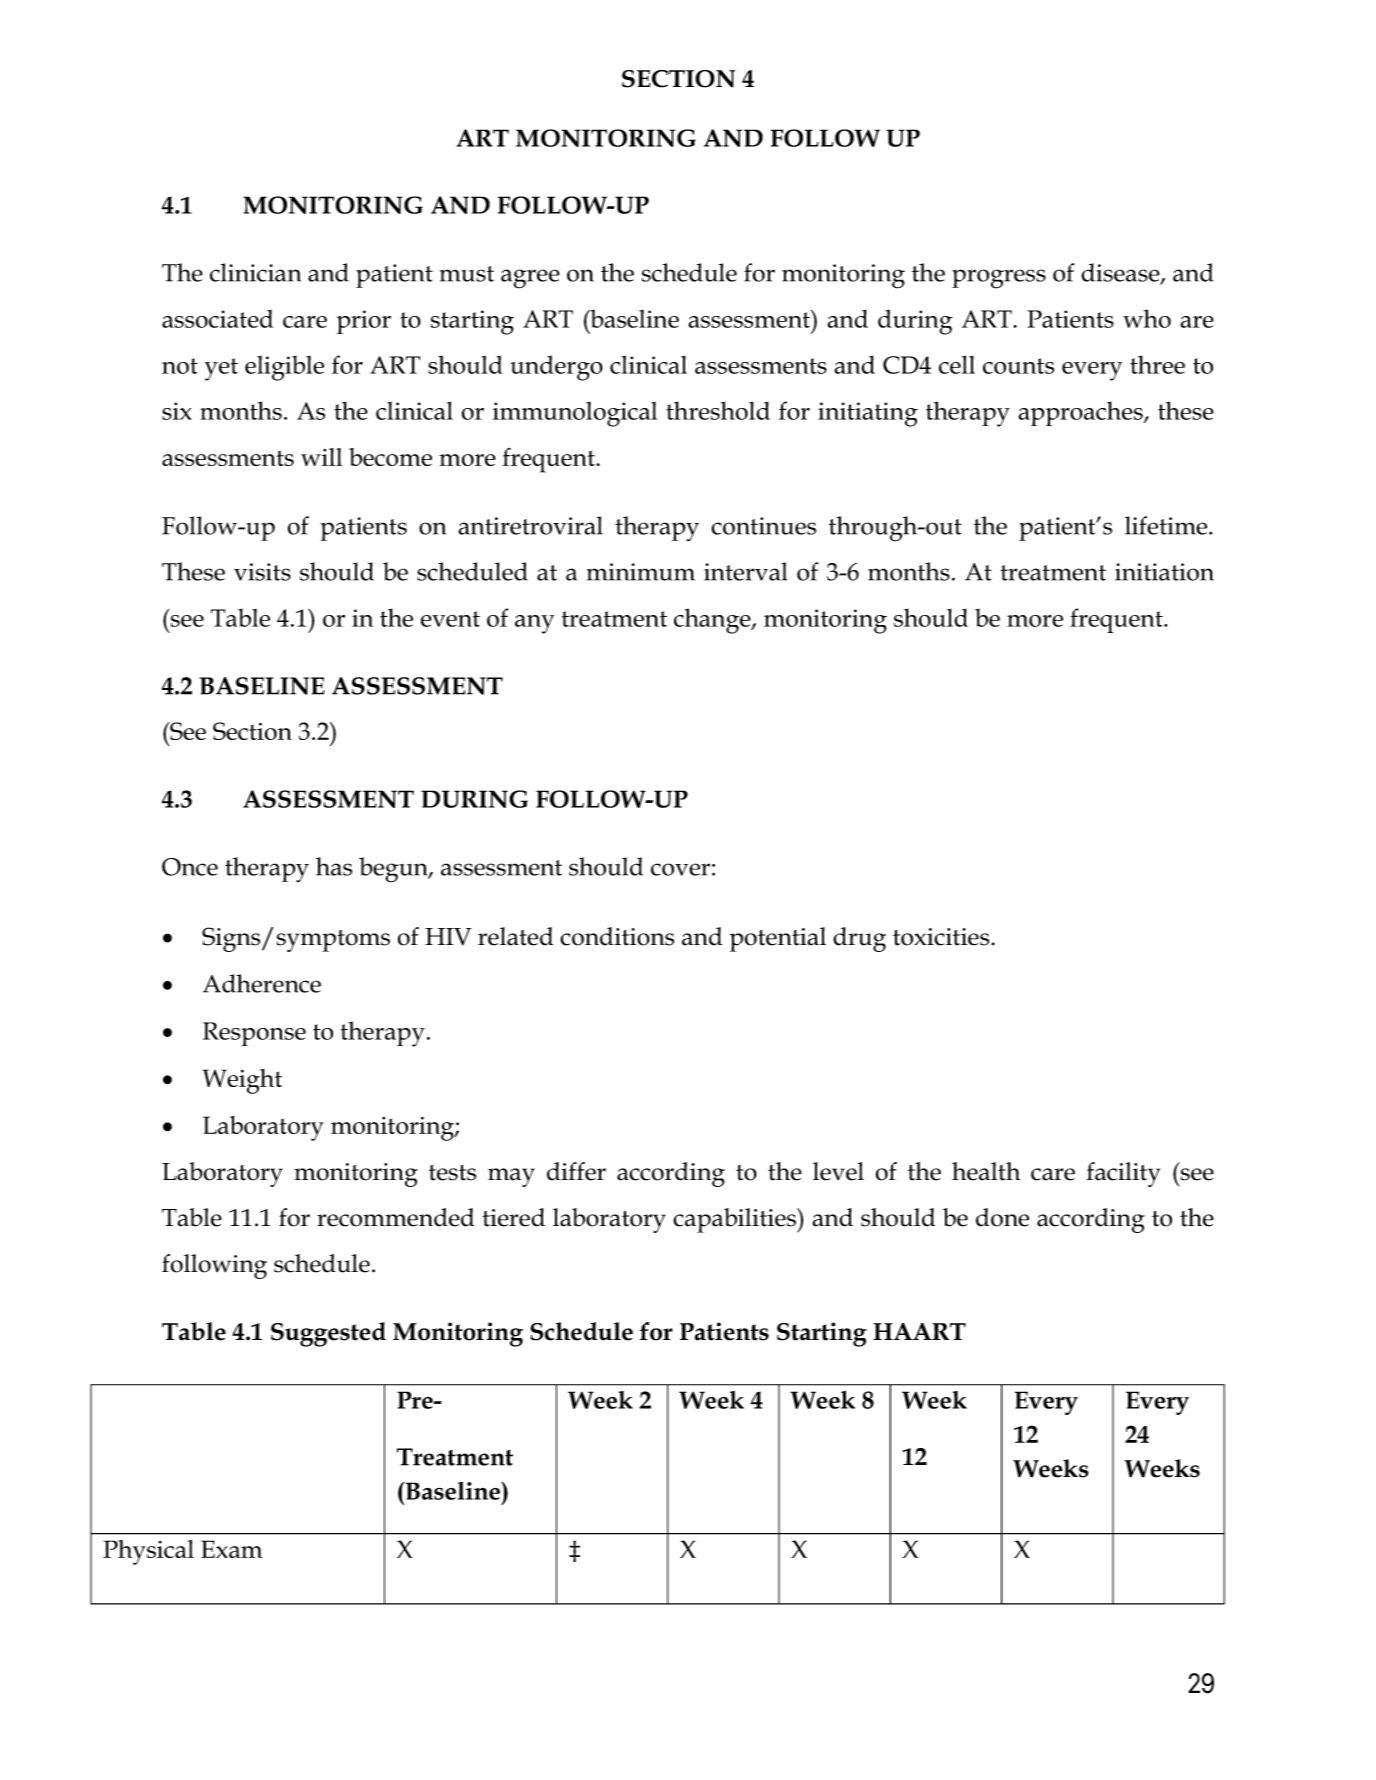  I want to click on has, so click(334, 866).
